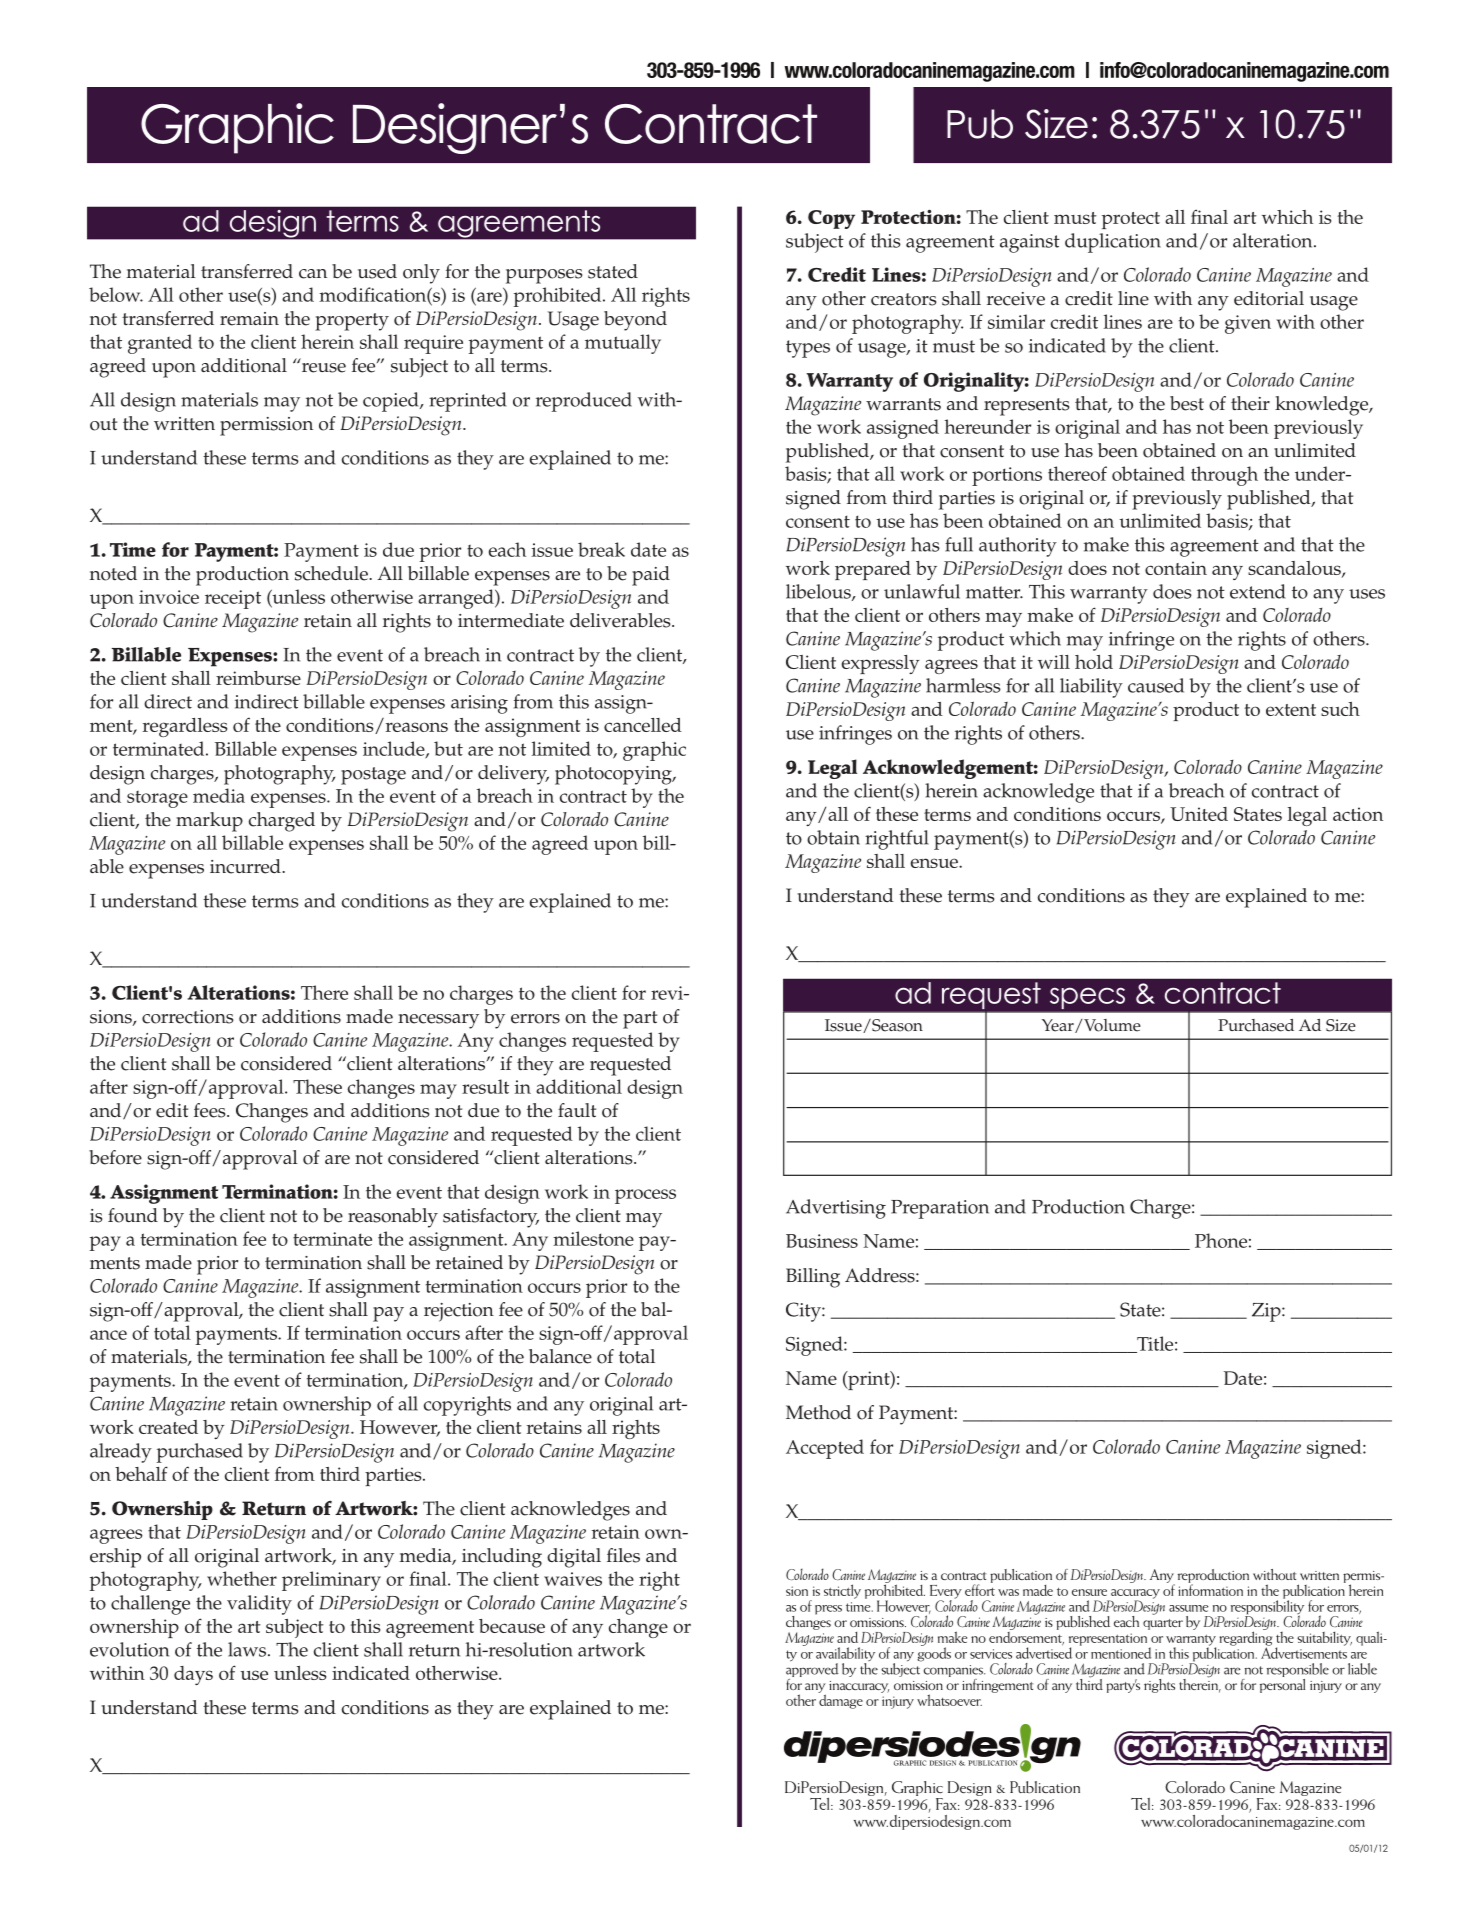  What do you see at coordinates (812, 1670) in the image?
I see `approved` at bounding box center [812, 1670].
